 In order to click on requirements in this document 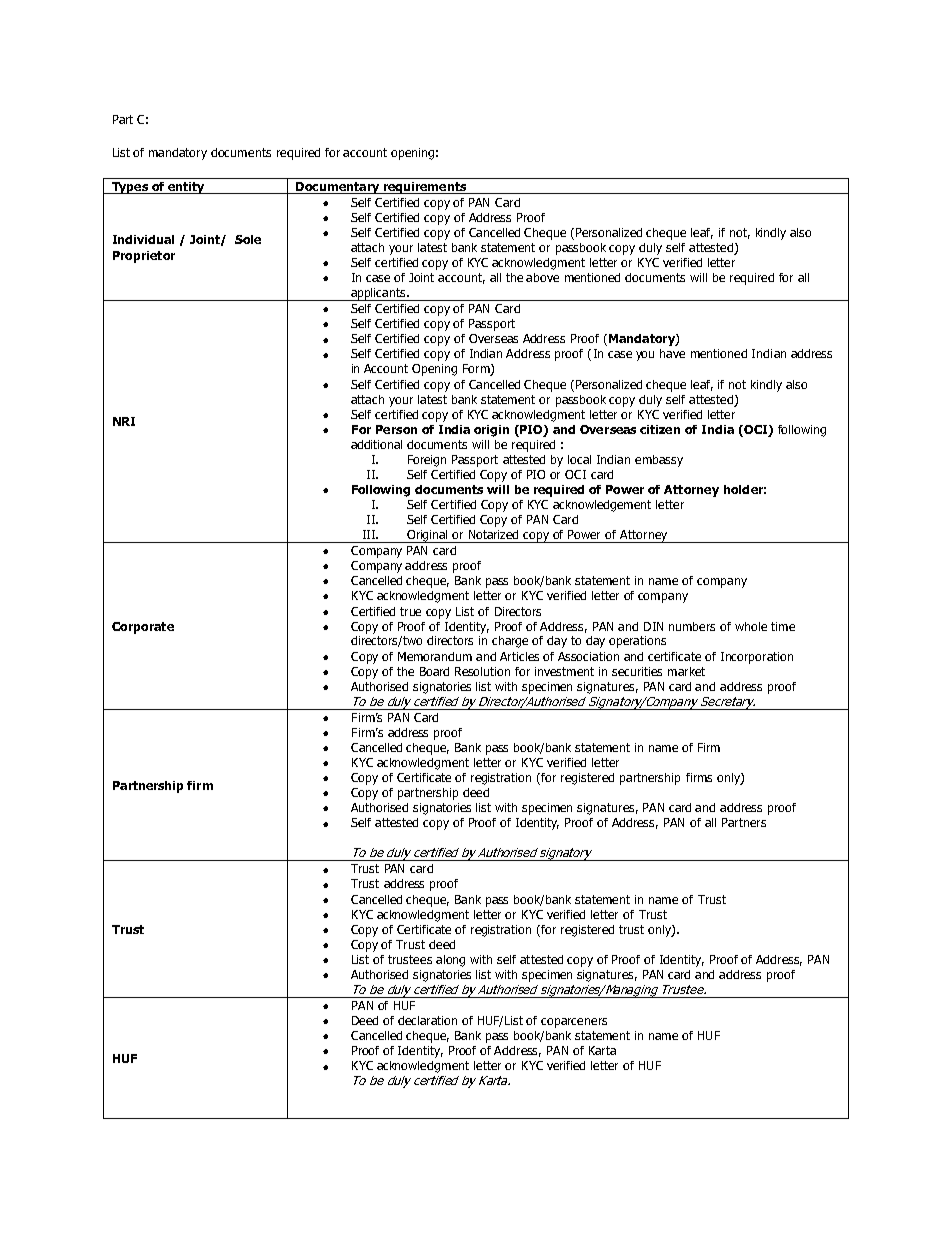, I will do `click(425, 188)`.
